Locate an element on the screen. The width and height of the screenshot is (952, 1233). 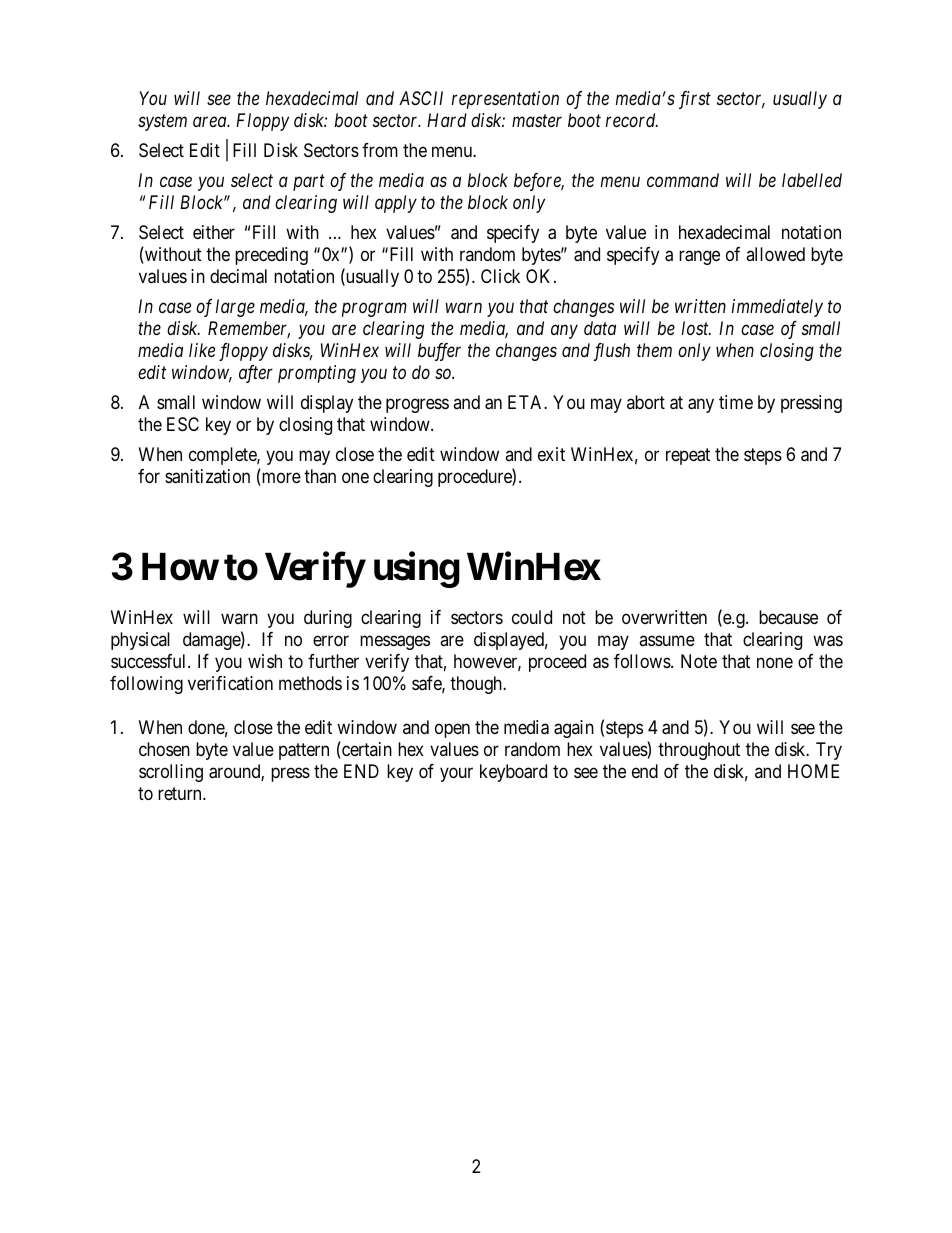
Hard is located at coordinates (447, 120).
